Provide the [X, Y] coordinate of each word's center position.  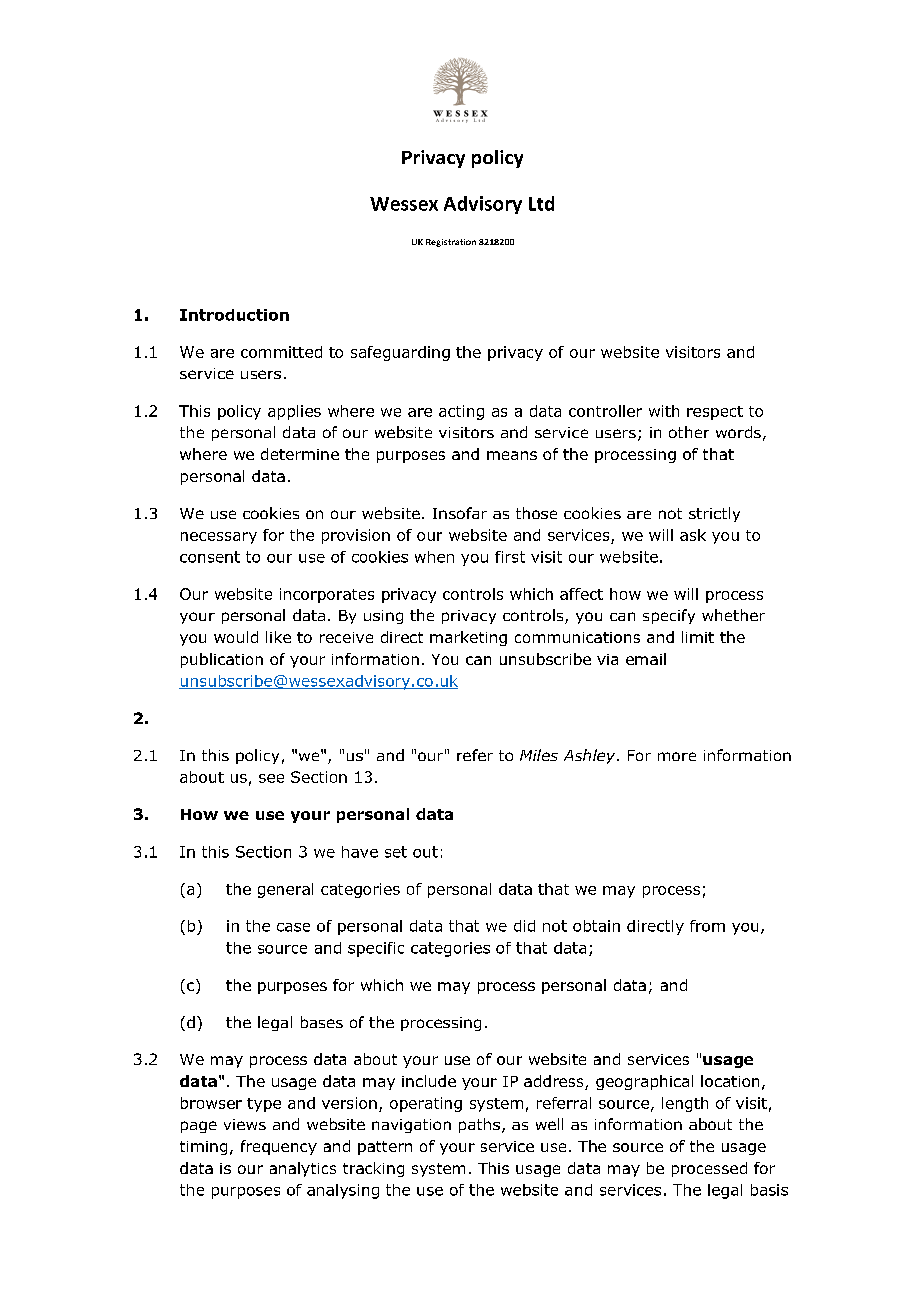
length [685, 1104]
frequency [279, 1147]
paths [481, 1125]
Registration [451, 243]
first [510, 557]
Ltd [541, 203]
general [285, 890]
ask [693, 535]
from [707, 926]
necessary [219, 538]
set [396, 852]
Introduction [234, 315]
